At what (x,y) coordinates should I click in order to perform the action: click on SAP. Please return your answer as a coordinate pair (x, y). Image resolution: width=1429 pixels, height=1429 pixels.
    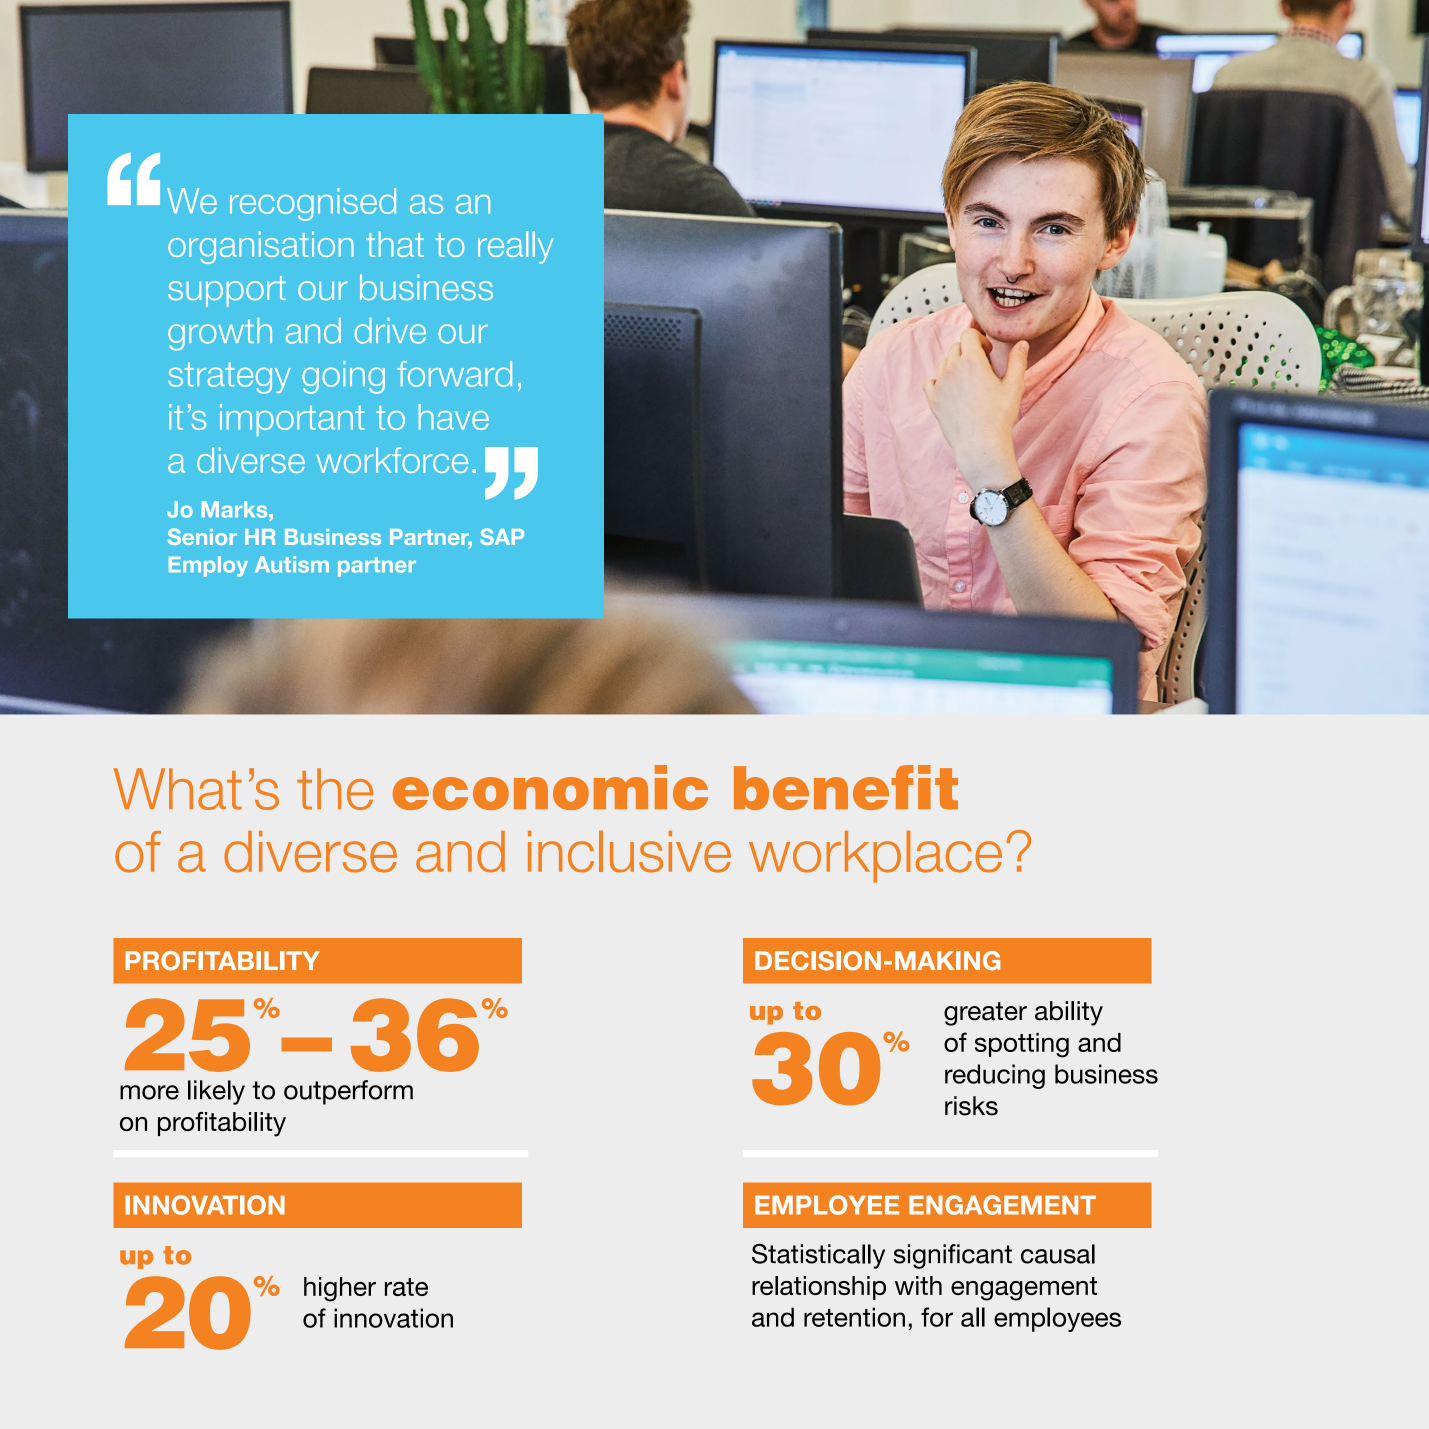
    Looking at the image, I should click on (502, 536).
